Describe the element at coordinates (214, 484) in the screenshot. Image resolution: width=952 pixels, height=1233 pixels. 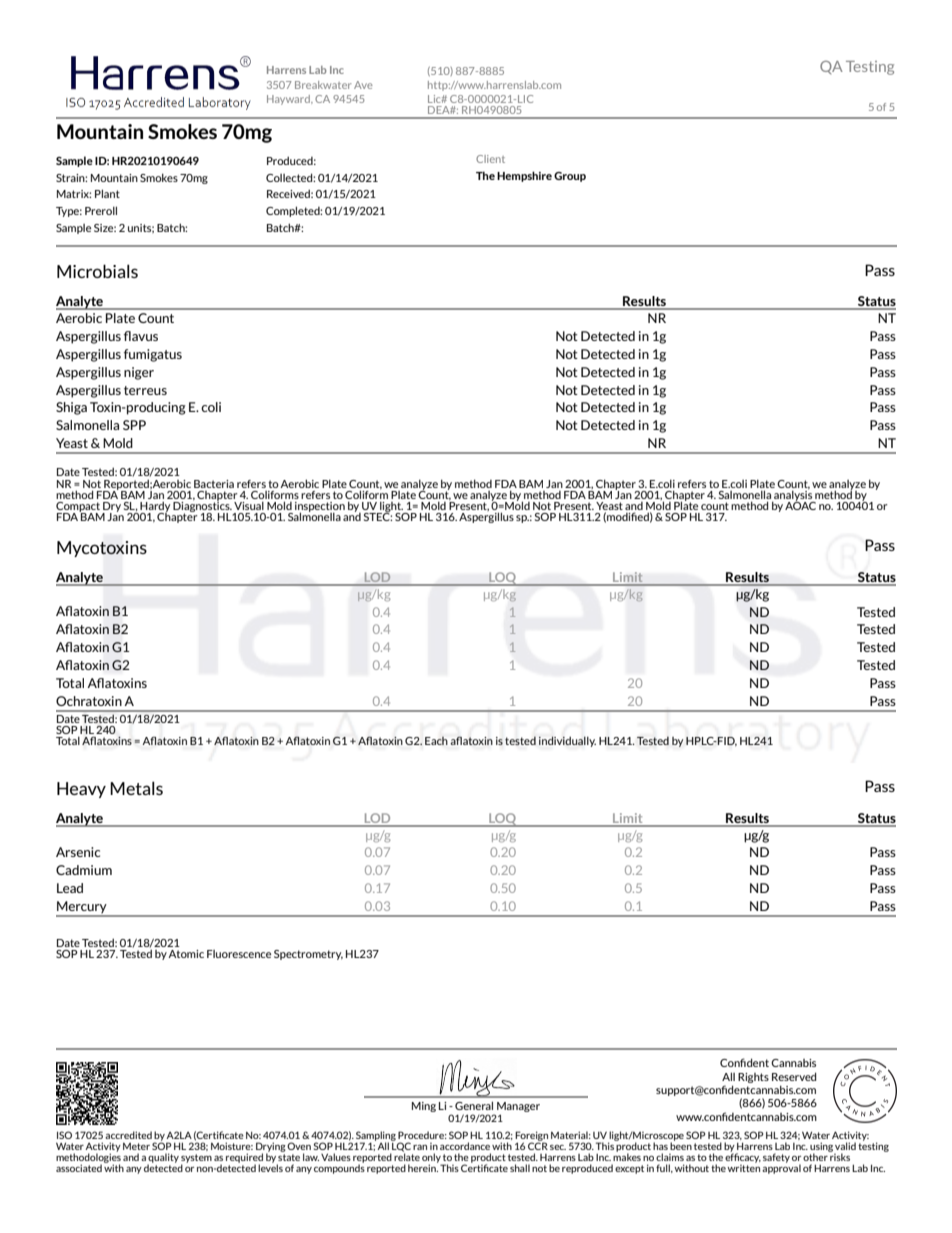
I see `Bacteria` at that location.
